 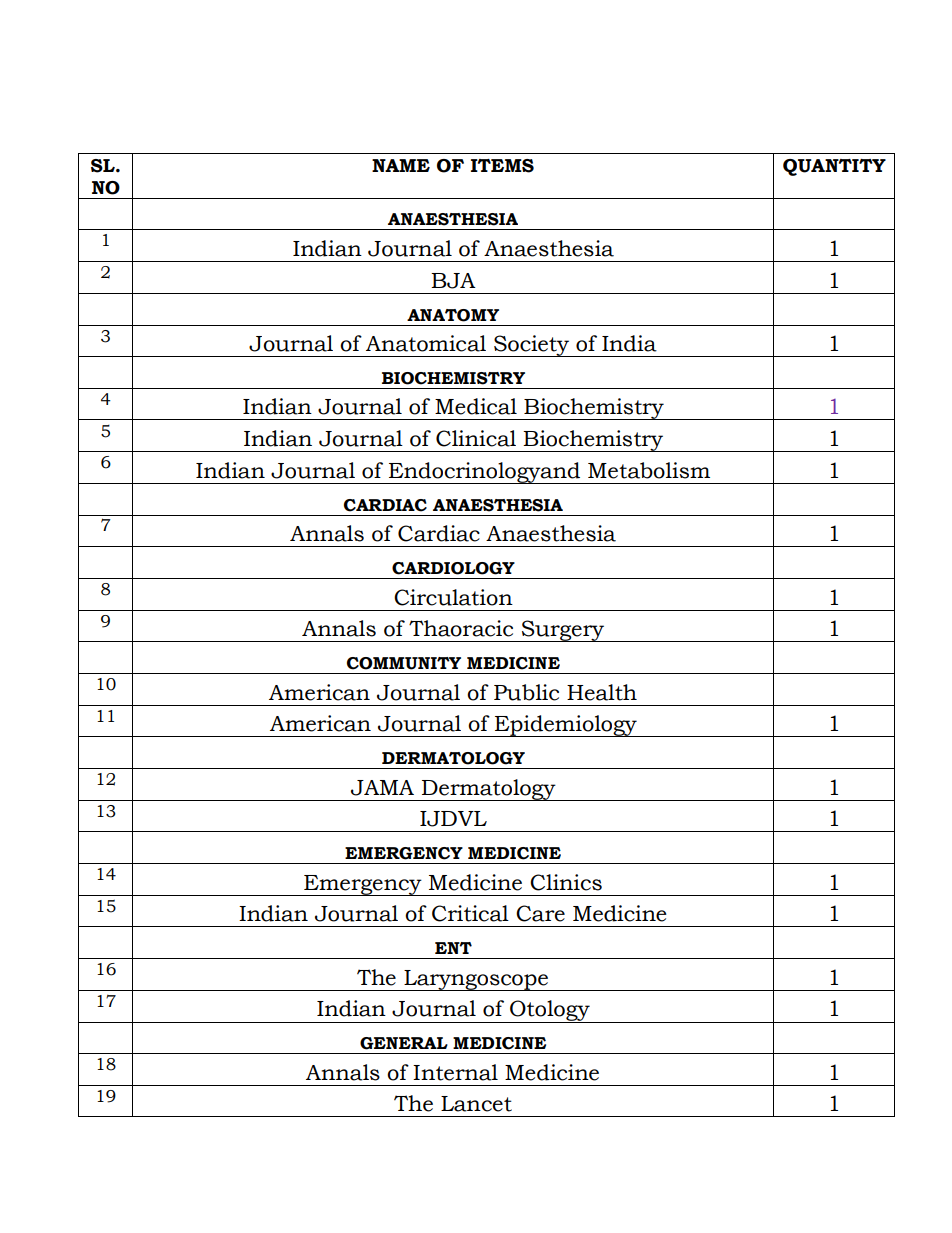 I want to click on ITEMS, so click(x=502, y=166).
